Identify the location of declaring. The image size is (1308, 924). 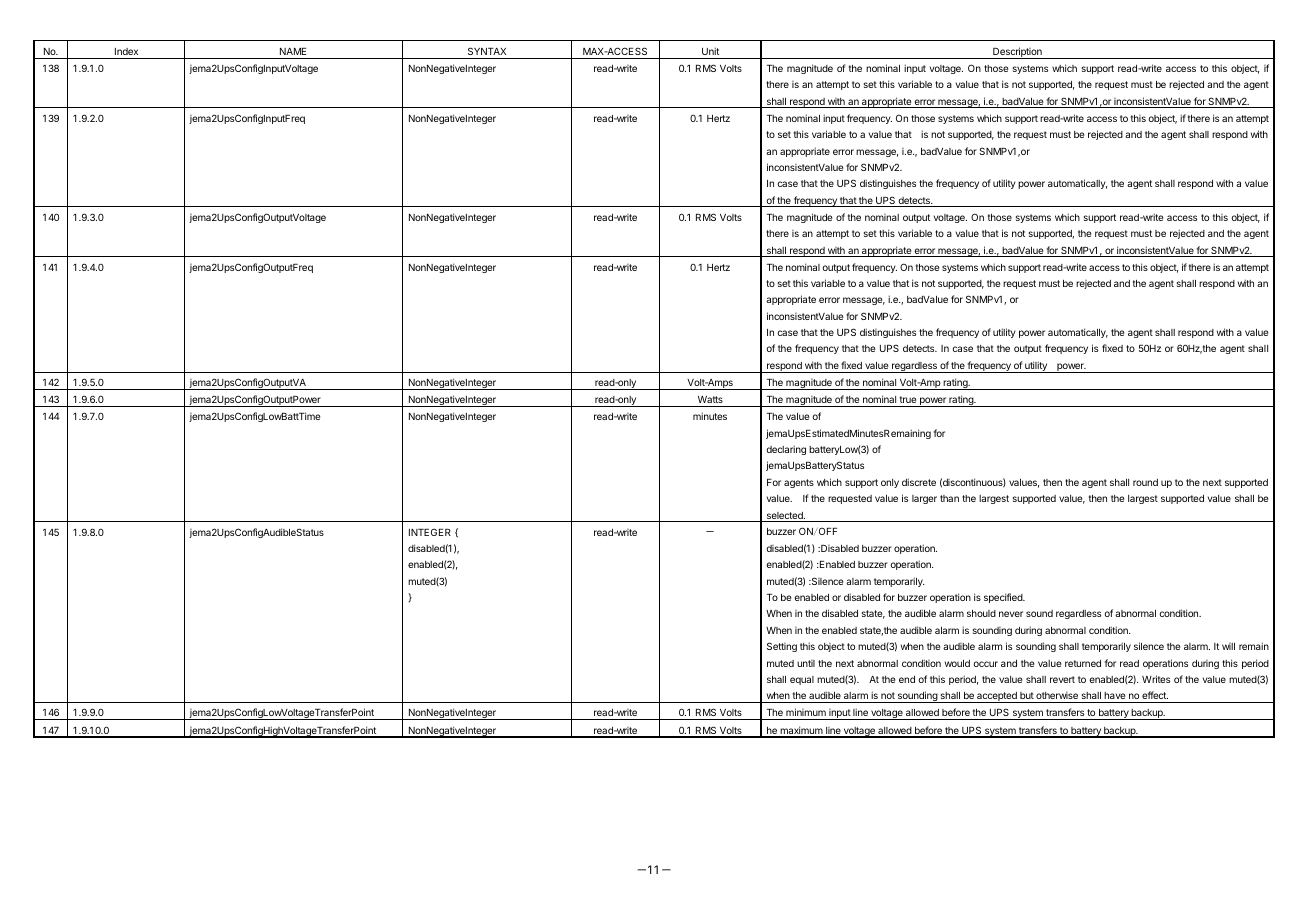
(786, 450).
